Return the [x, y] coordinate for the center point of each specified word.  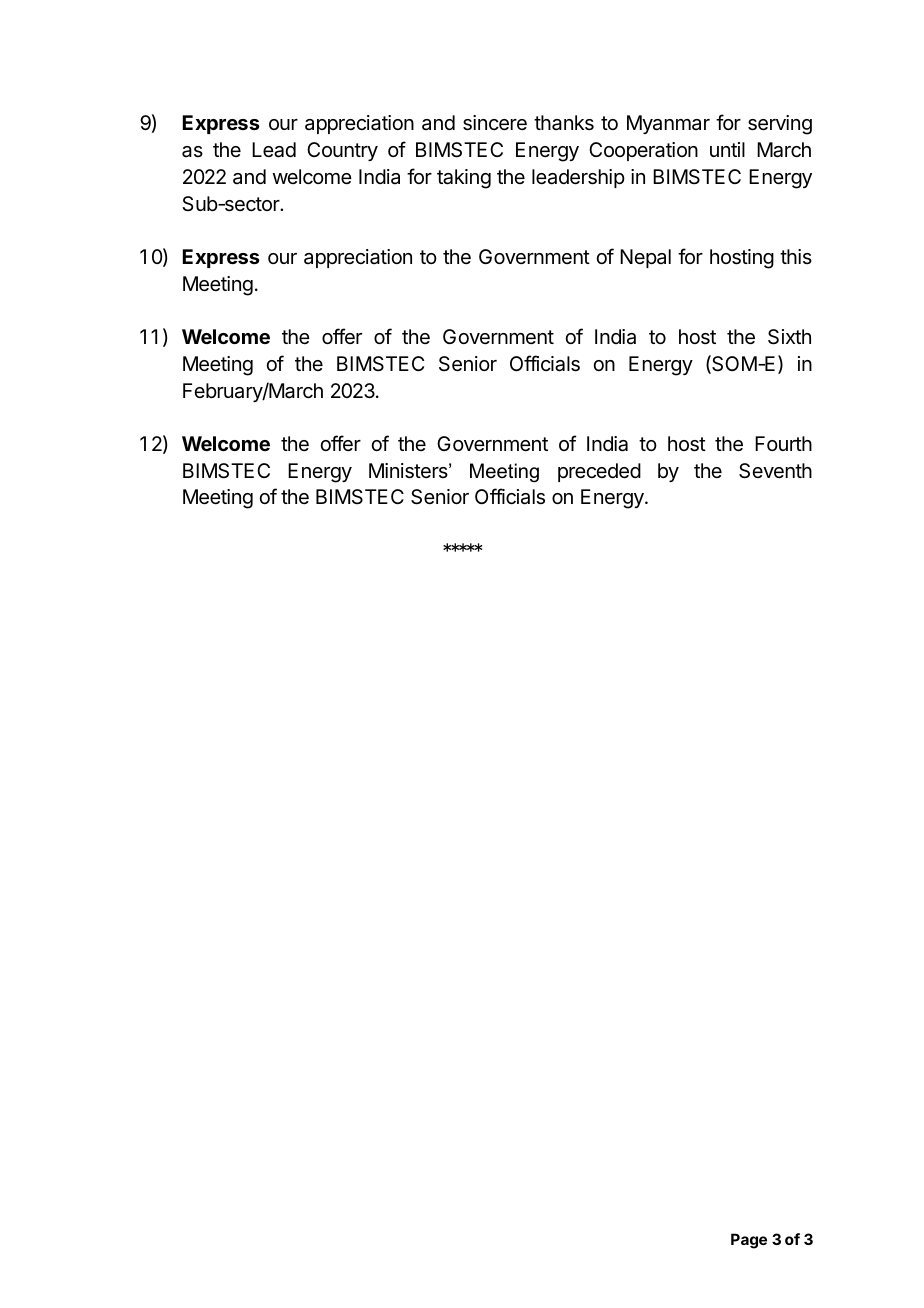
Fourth [783, 443]
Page [749, 1241]
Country [342, 151]
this [796, 256]
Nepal [645, 258]
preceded [599, 472]
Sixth [789, 337]
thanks [564, 123]
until [727, 149]
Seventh [775, 471]
